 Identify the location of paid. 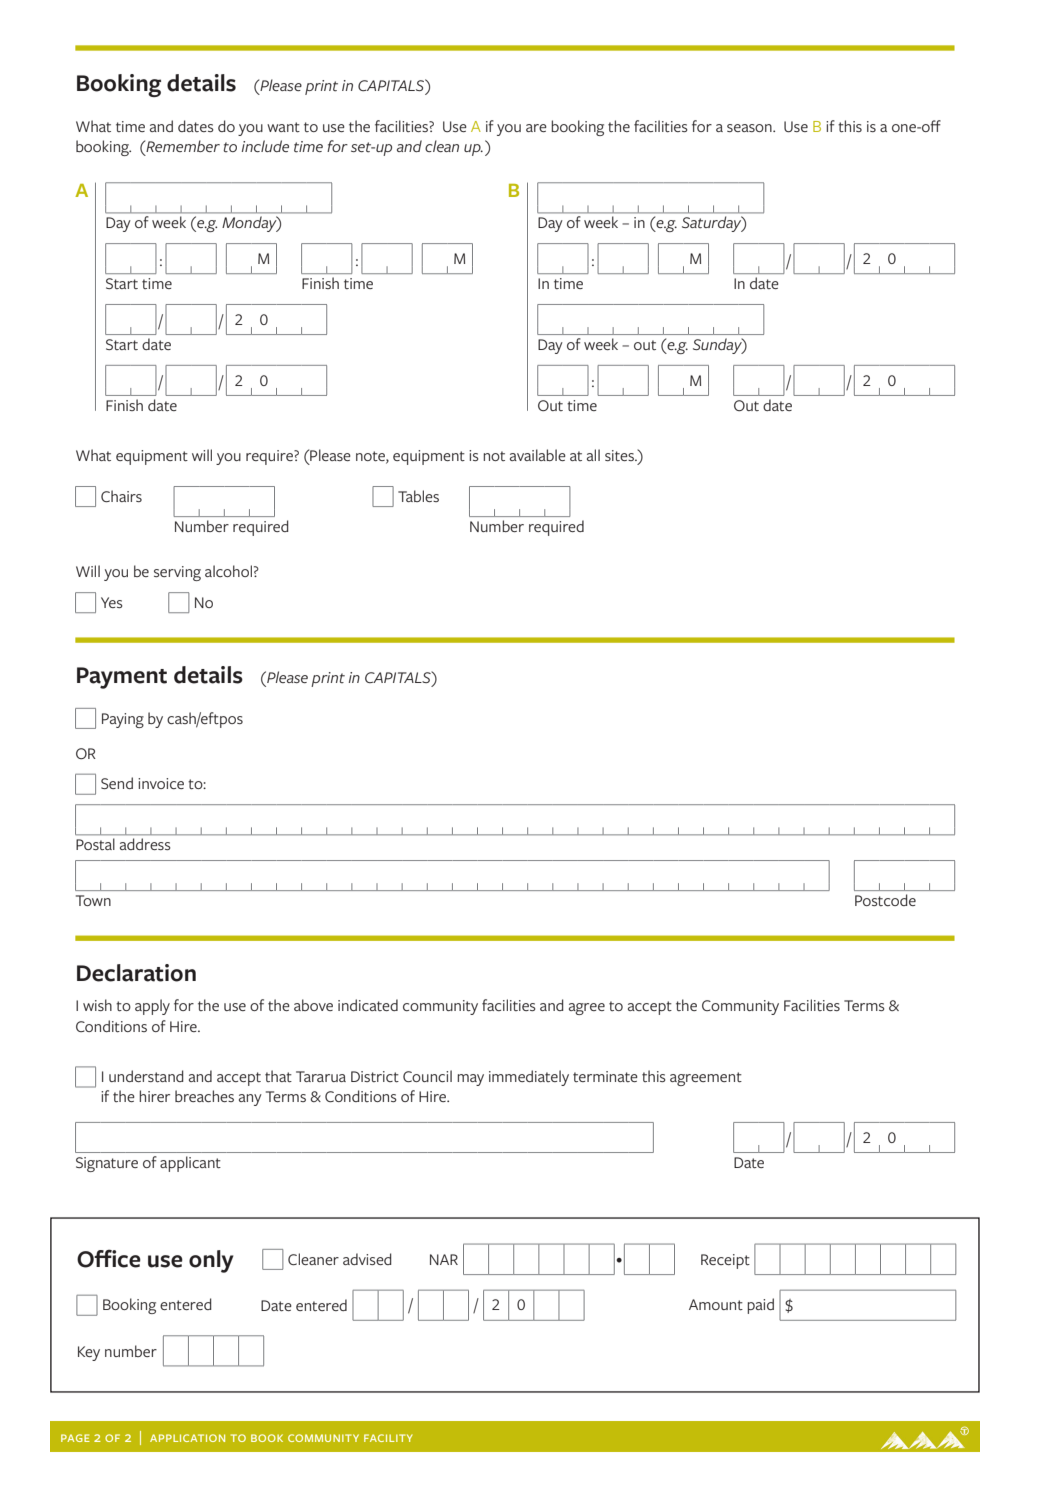
(760, 1306).
